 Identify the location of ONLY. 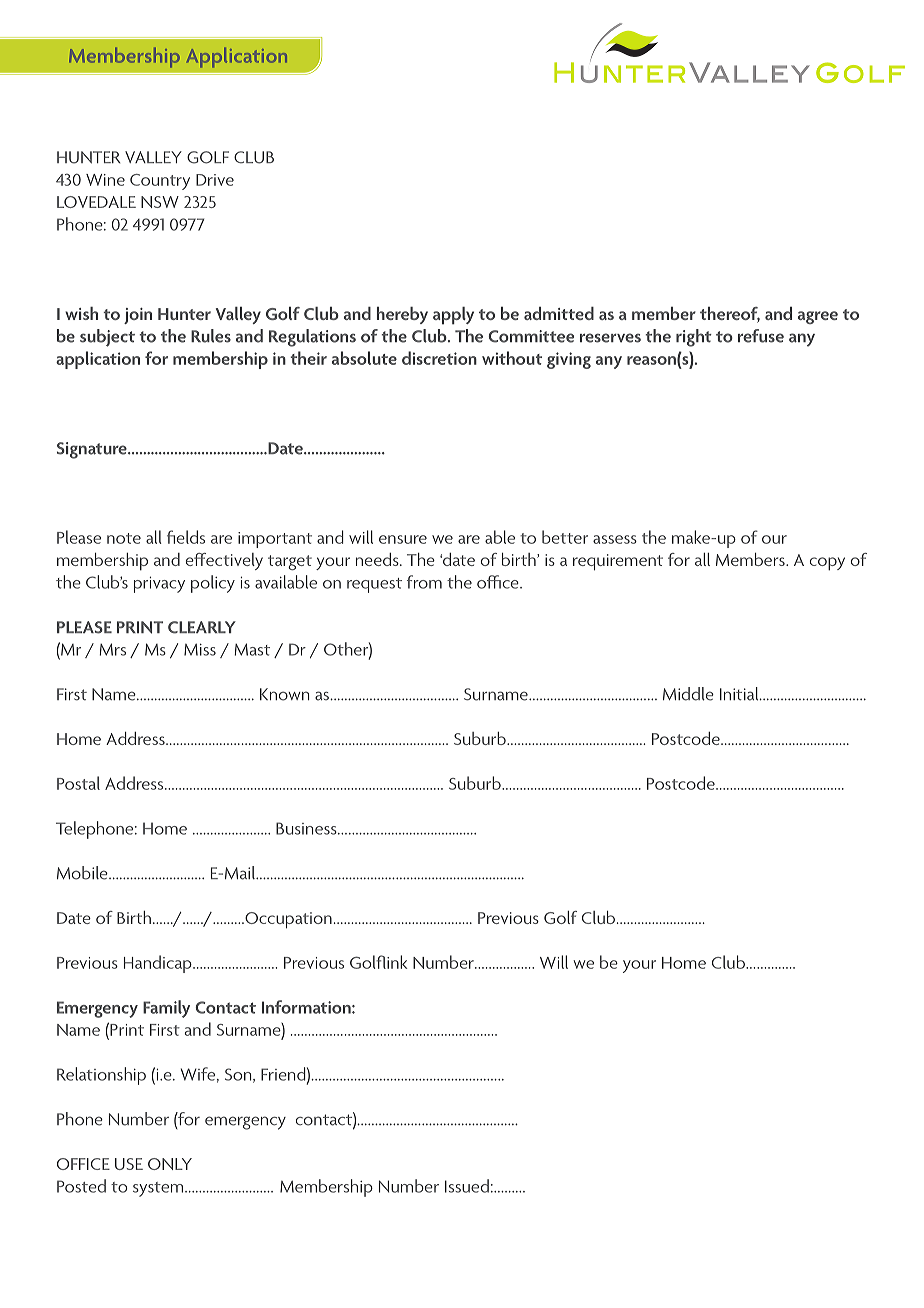
(170, 1164).
